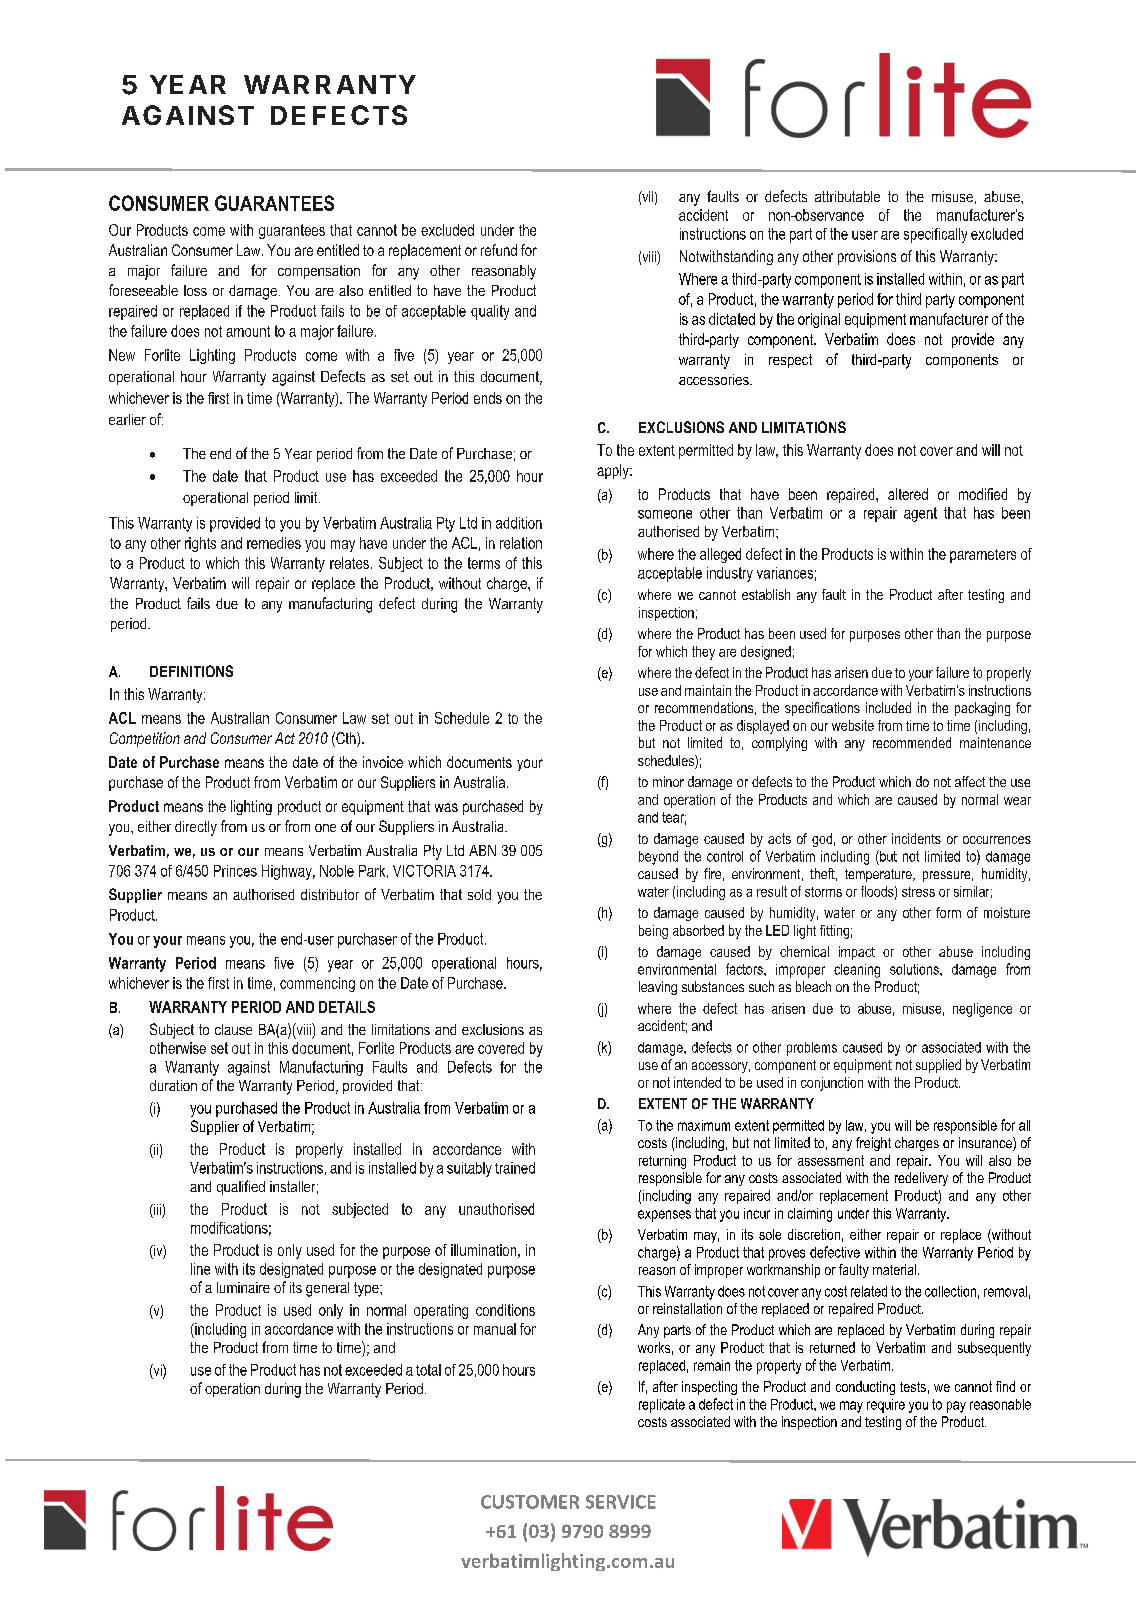  I want to click on require, so click(886, 1406).
